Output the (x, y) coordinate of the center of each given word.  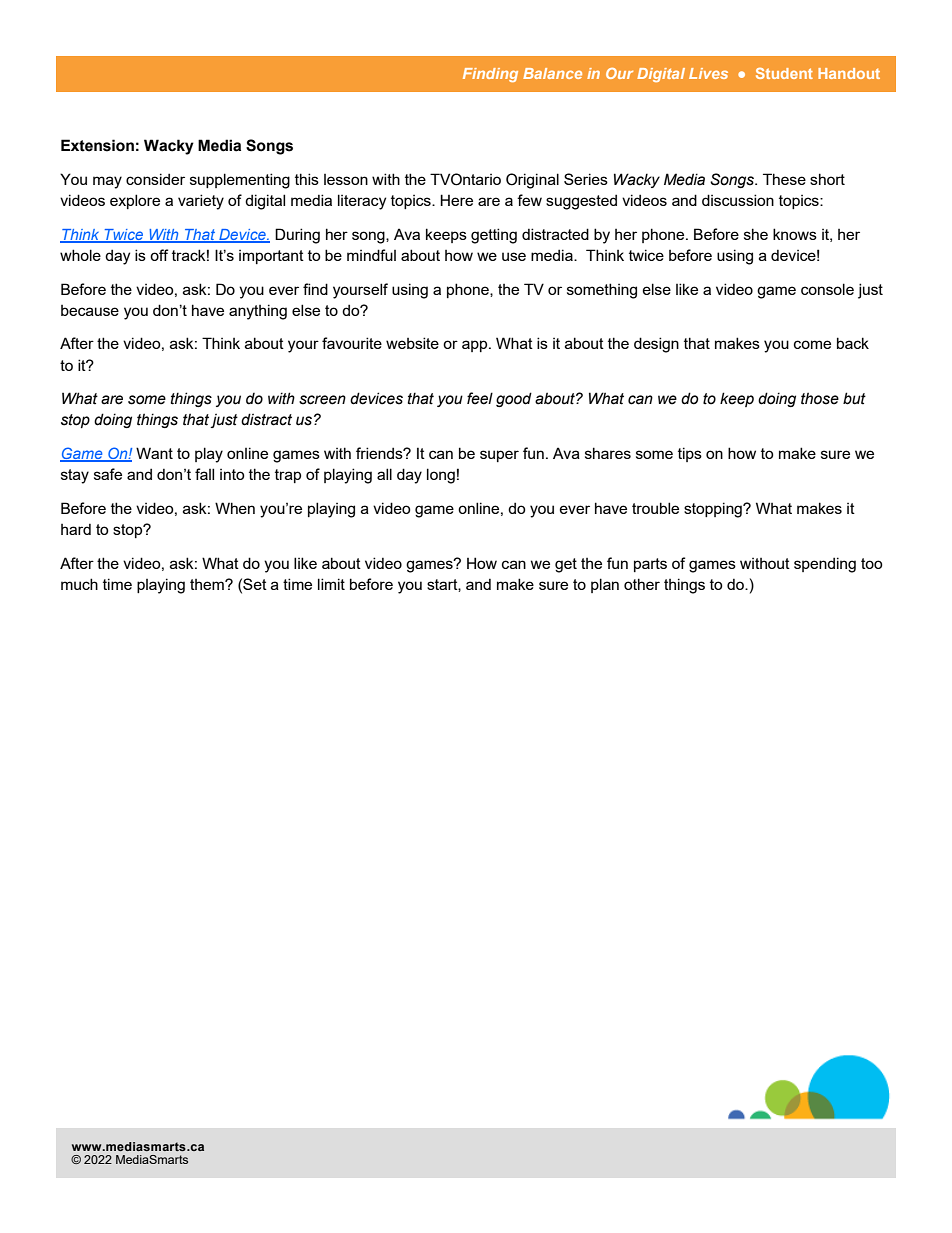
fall (204, 474)
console (827, 289)
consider (155, 179)
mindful (371, 255)
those (820, 398)
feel (480, 398)
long (441, 476)
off (159, 255)
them (208, 584)
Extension (97, 145)
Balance (552, 73)
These (784, 179)
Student (784, 73)
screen (322, 400)
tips (690, 454)
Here (456, 200)
